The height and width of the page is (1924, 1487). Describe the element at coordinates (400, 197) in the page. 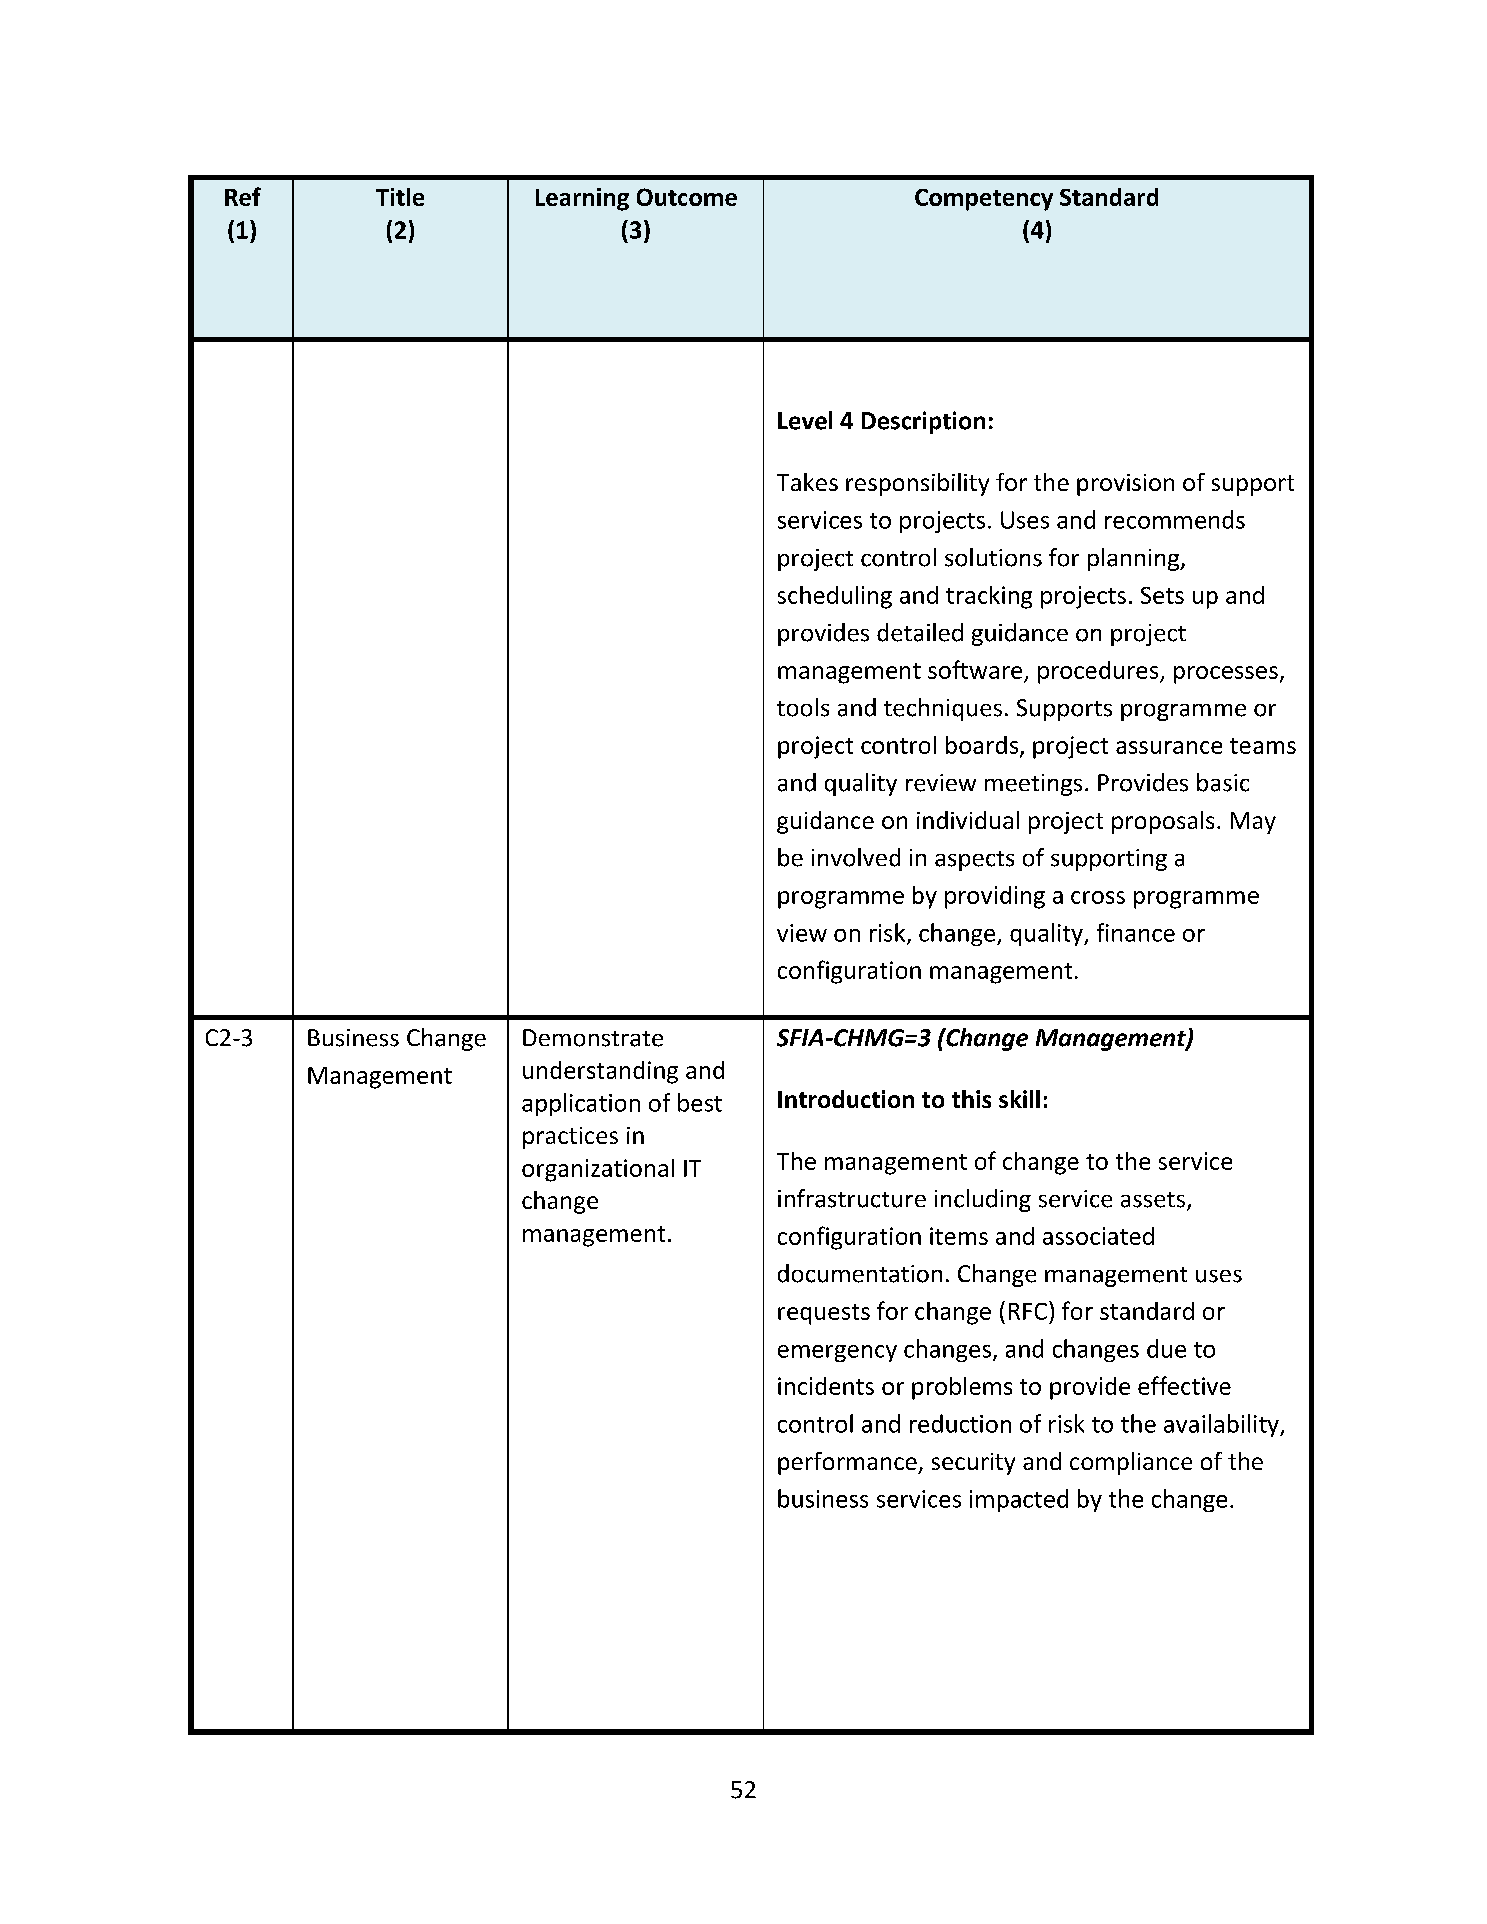

I see `Title` at that location.
